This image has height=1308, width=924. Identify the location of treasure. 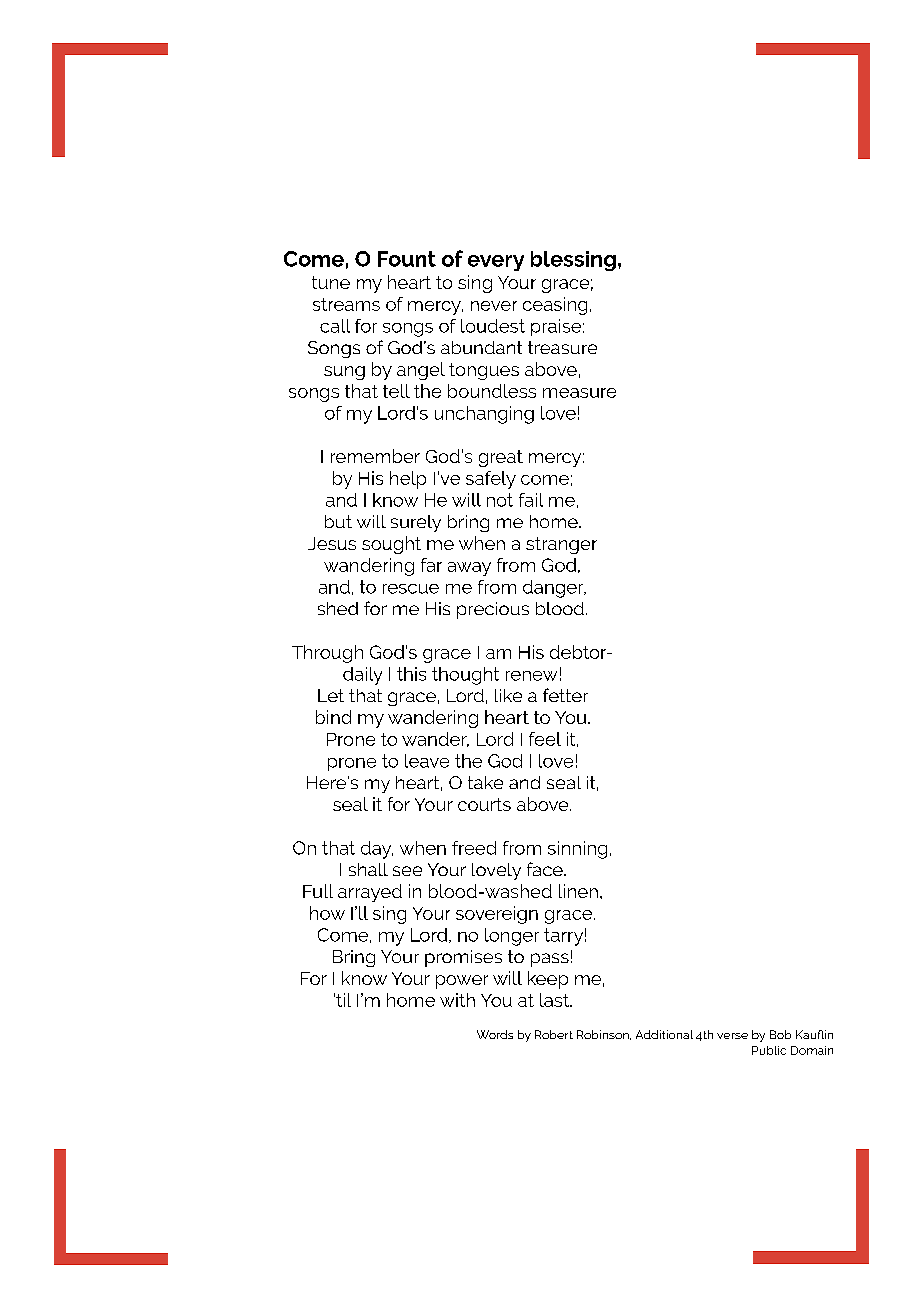
(562, 347).
